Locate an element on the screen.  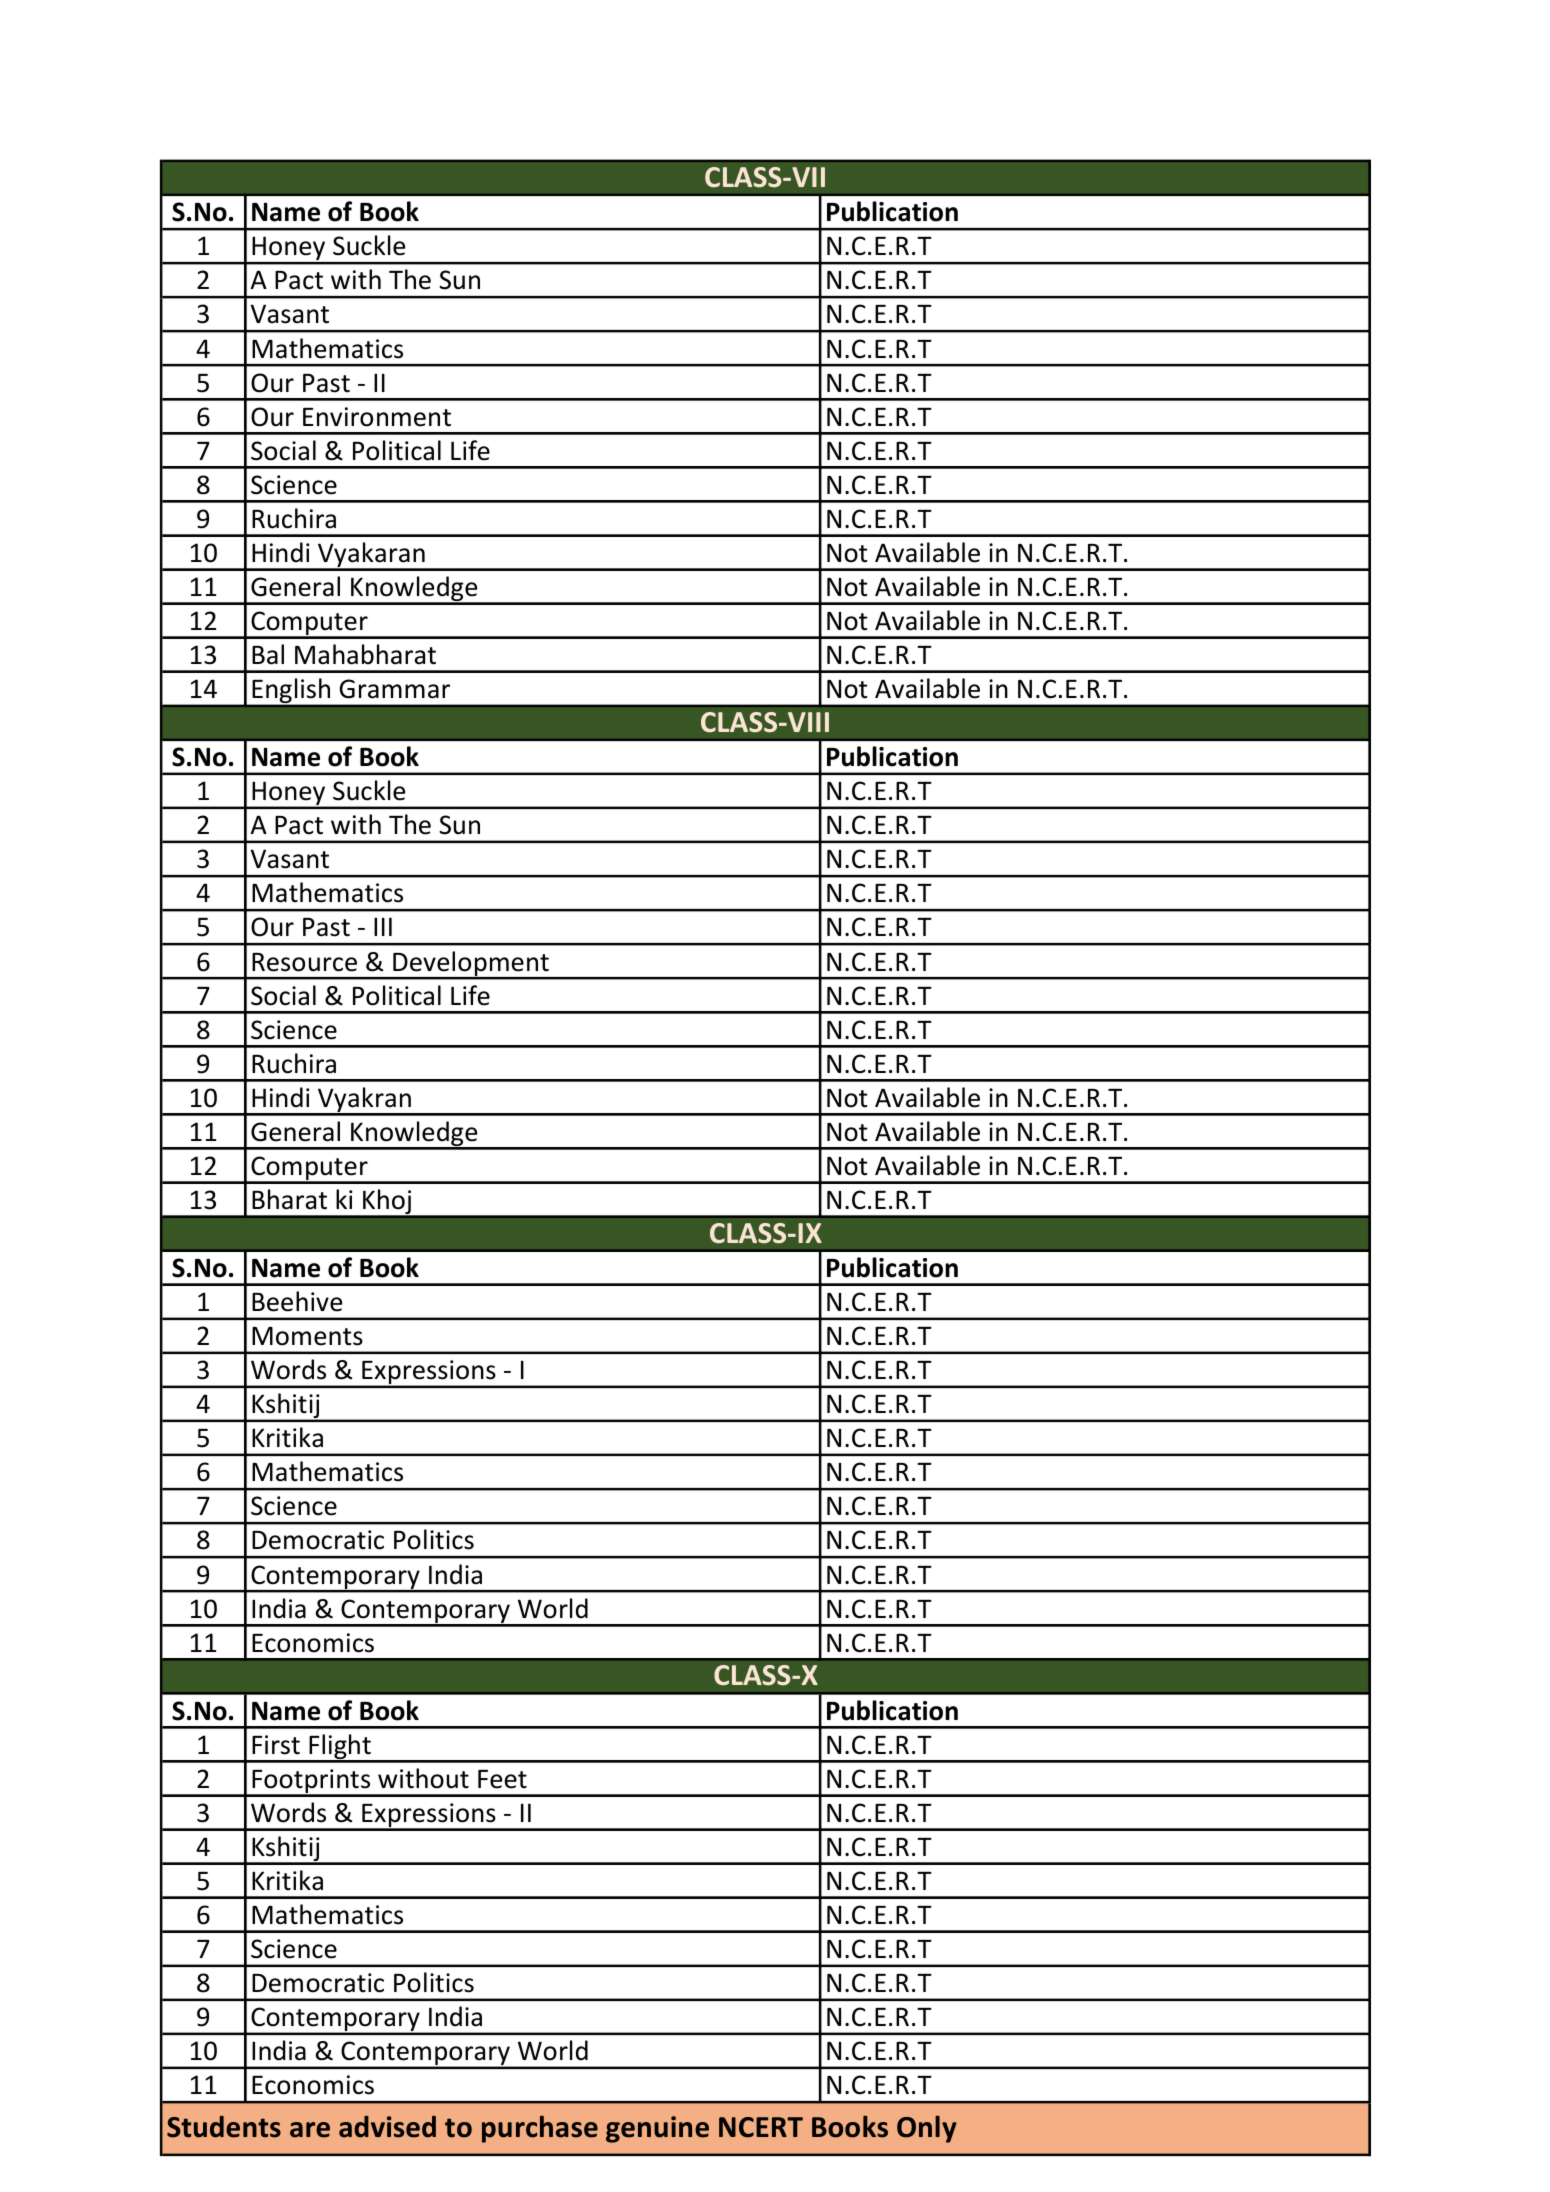
Moments is located at coordinates (307, 1336).
